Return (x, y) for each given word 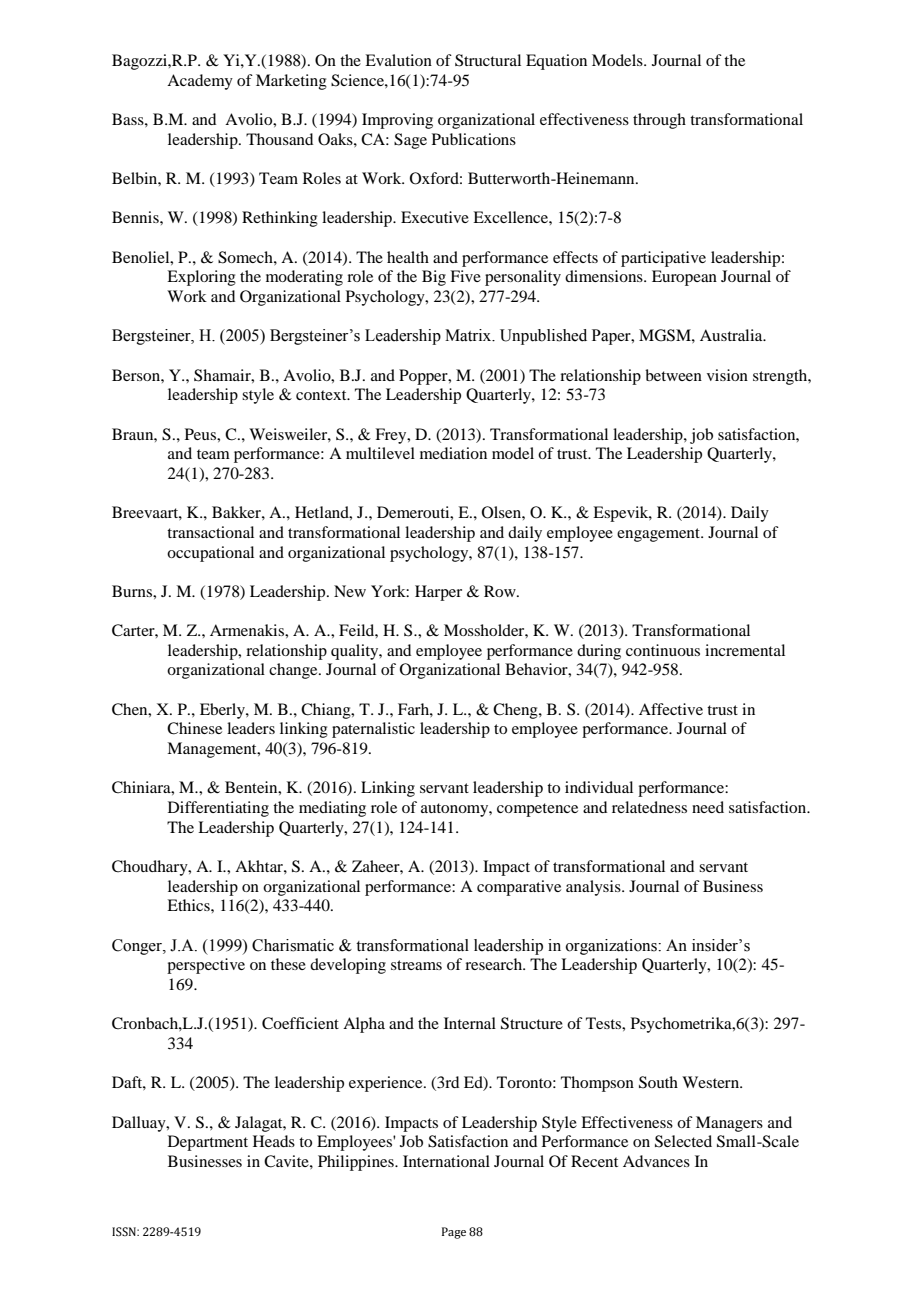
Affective (671, 709)
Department (208, 1143)
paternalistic (373, 730)
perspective (206, 966)
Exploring (201, 278)
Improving (397, 121)
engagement (659, 535)
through (659, 121)
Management (213, 750)
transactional (210, 532)
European (684, 278)
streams (416, 965)
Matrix (469, 335)
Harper (438, 593)
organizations (612, 947)
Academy (200, 82)
